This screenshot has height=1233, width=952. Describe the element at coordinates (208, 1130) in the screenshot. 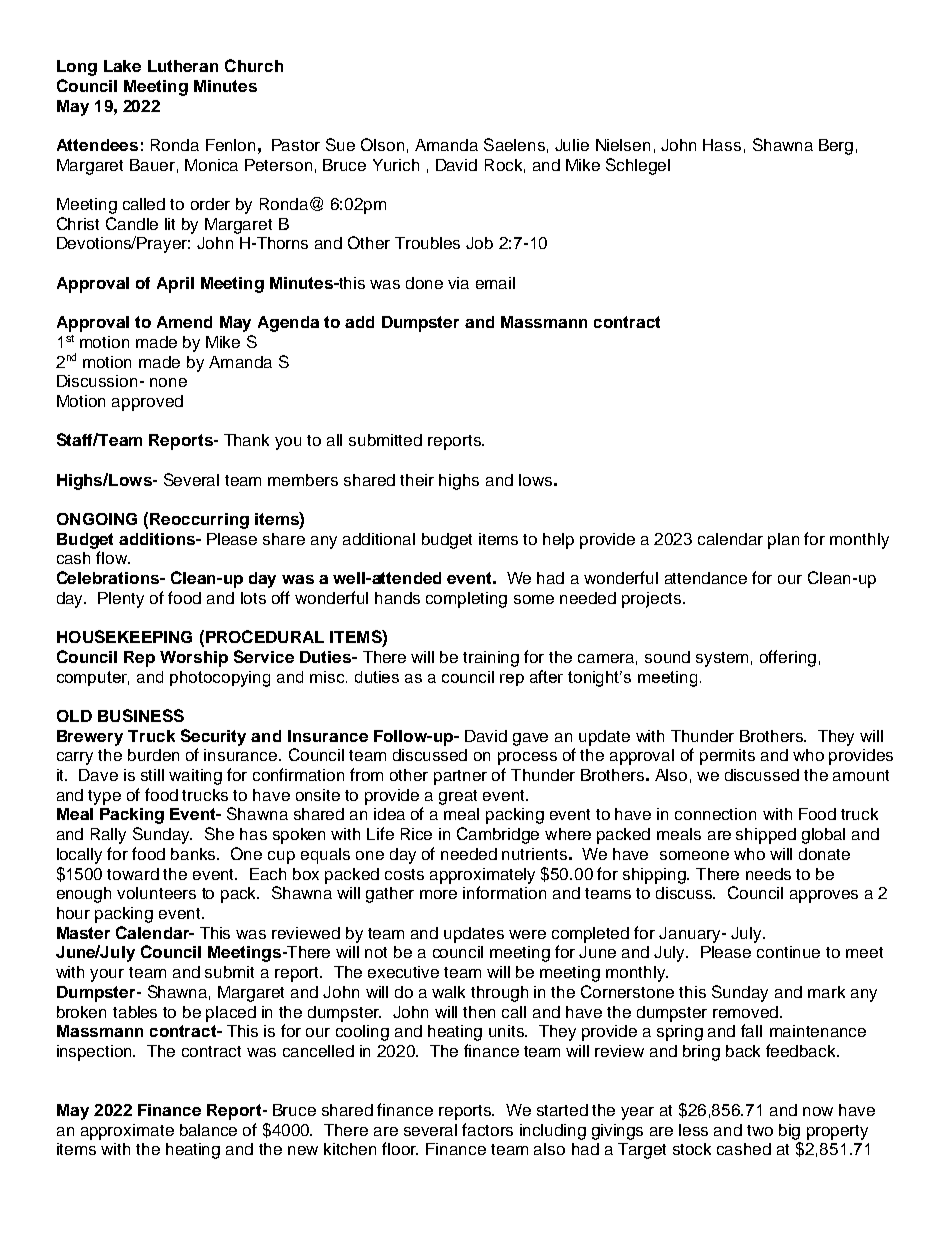

I see `balance` at that location.
